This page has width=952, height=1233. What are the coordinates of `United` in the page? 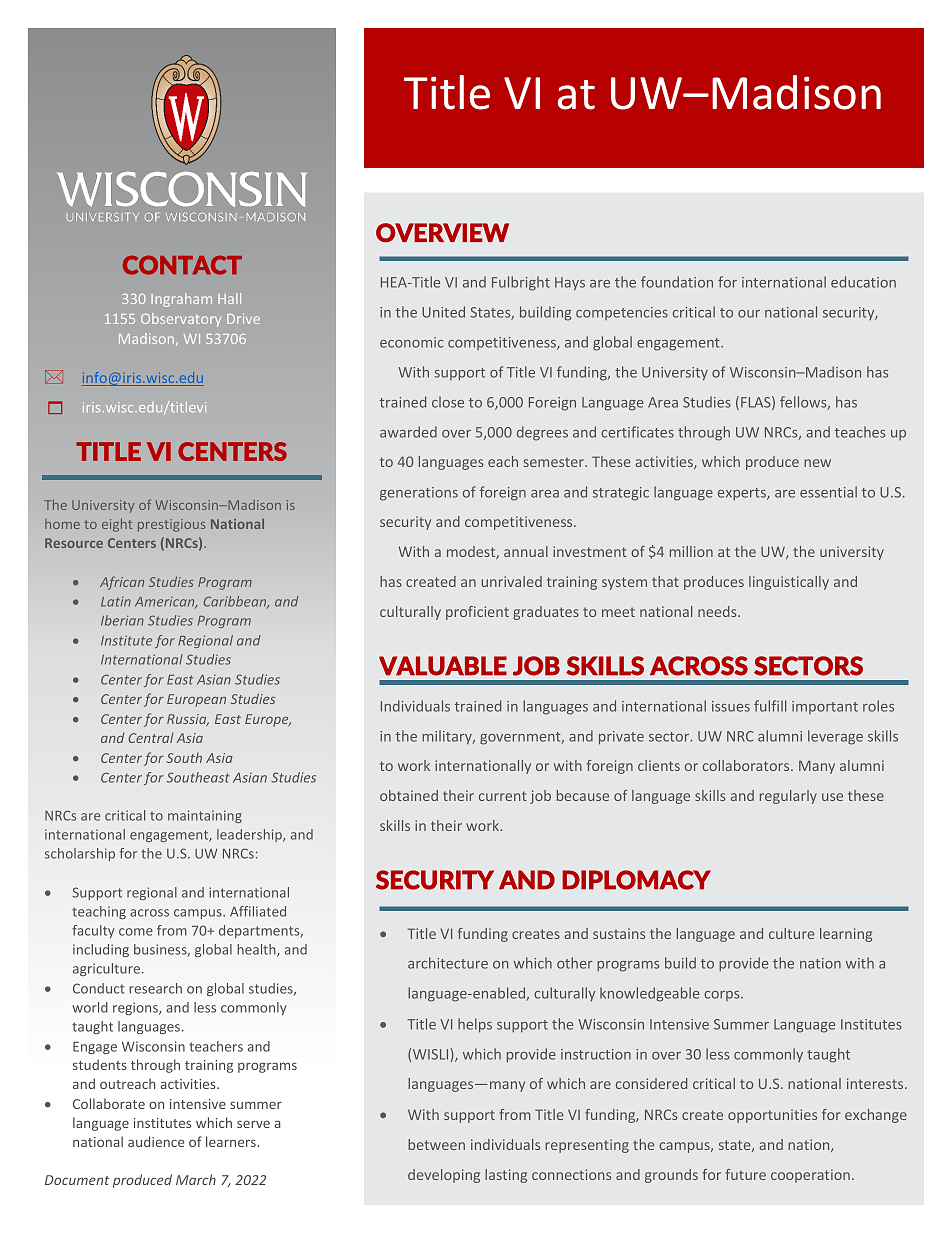 It's located at (443, 312).
